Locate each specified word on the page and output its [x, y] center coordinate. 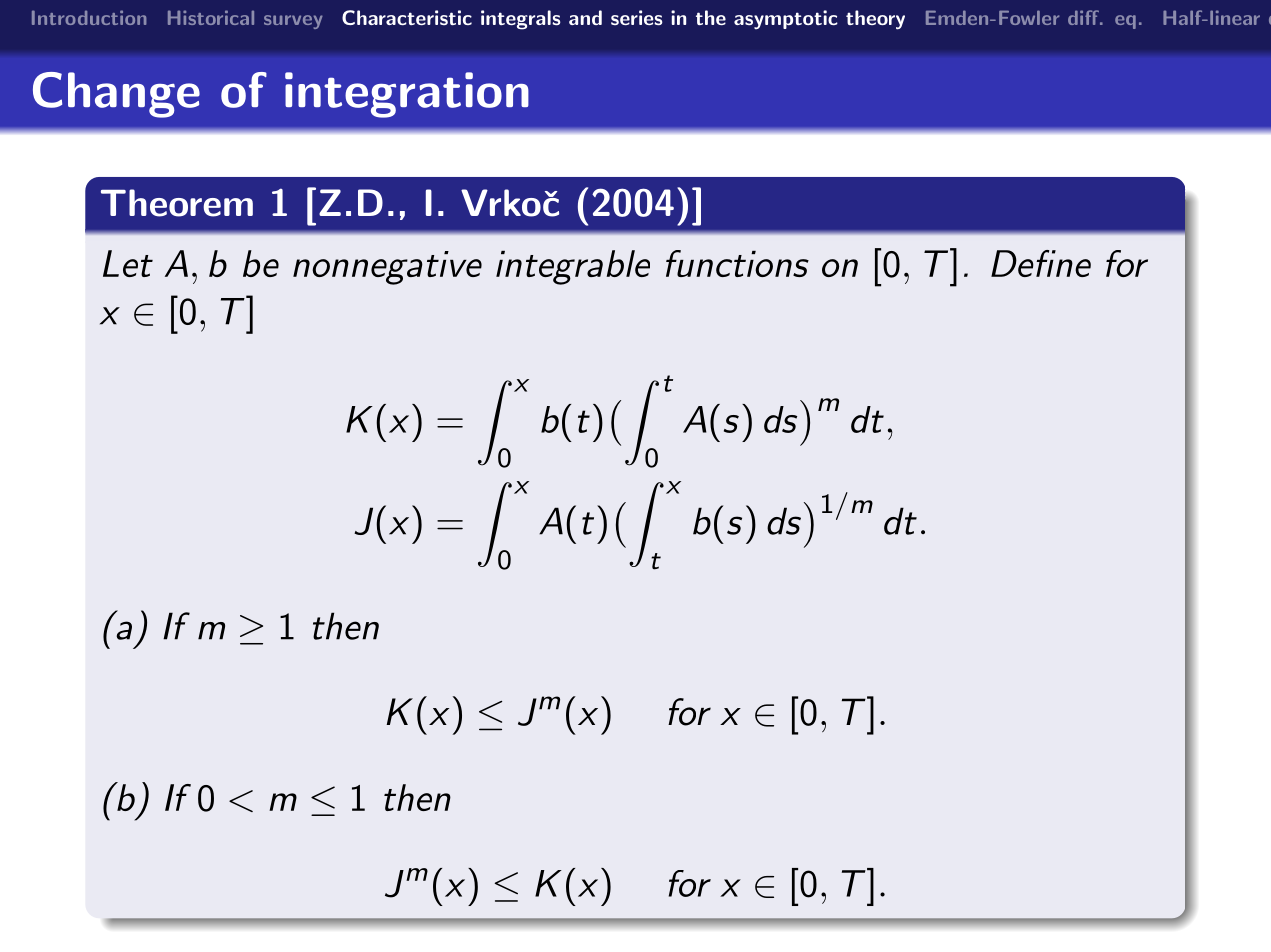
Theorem [177, 203]
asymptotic [786, 19]
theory [875, 20]
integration [407, 95]
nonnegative [387, 268]
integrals [521, 20]
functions [737, 263]
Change [116, 95]
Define [1041, 263]
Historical [211, 17]
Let [128, 263]
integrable [573, 267]
